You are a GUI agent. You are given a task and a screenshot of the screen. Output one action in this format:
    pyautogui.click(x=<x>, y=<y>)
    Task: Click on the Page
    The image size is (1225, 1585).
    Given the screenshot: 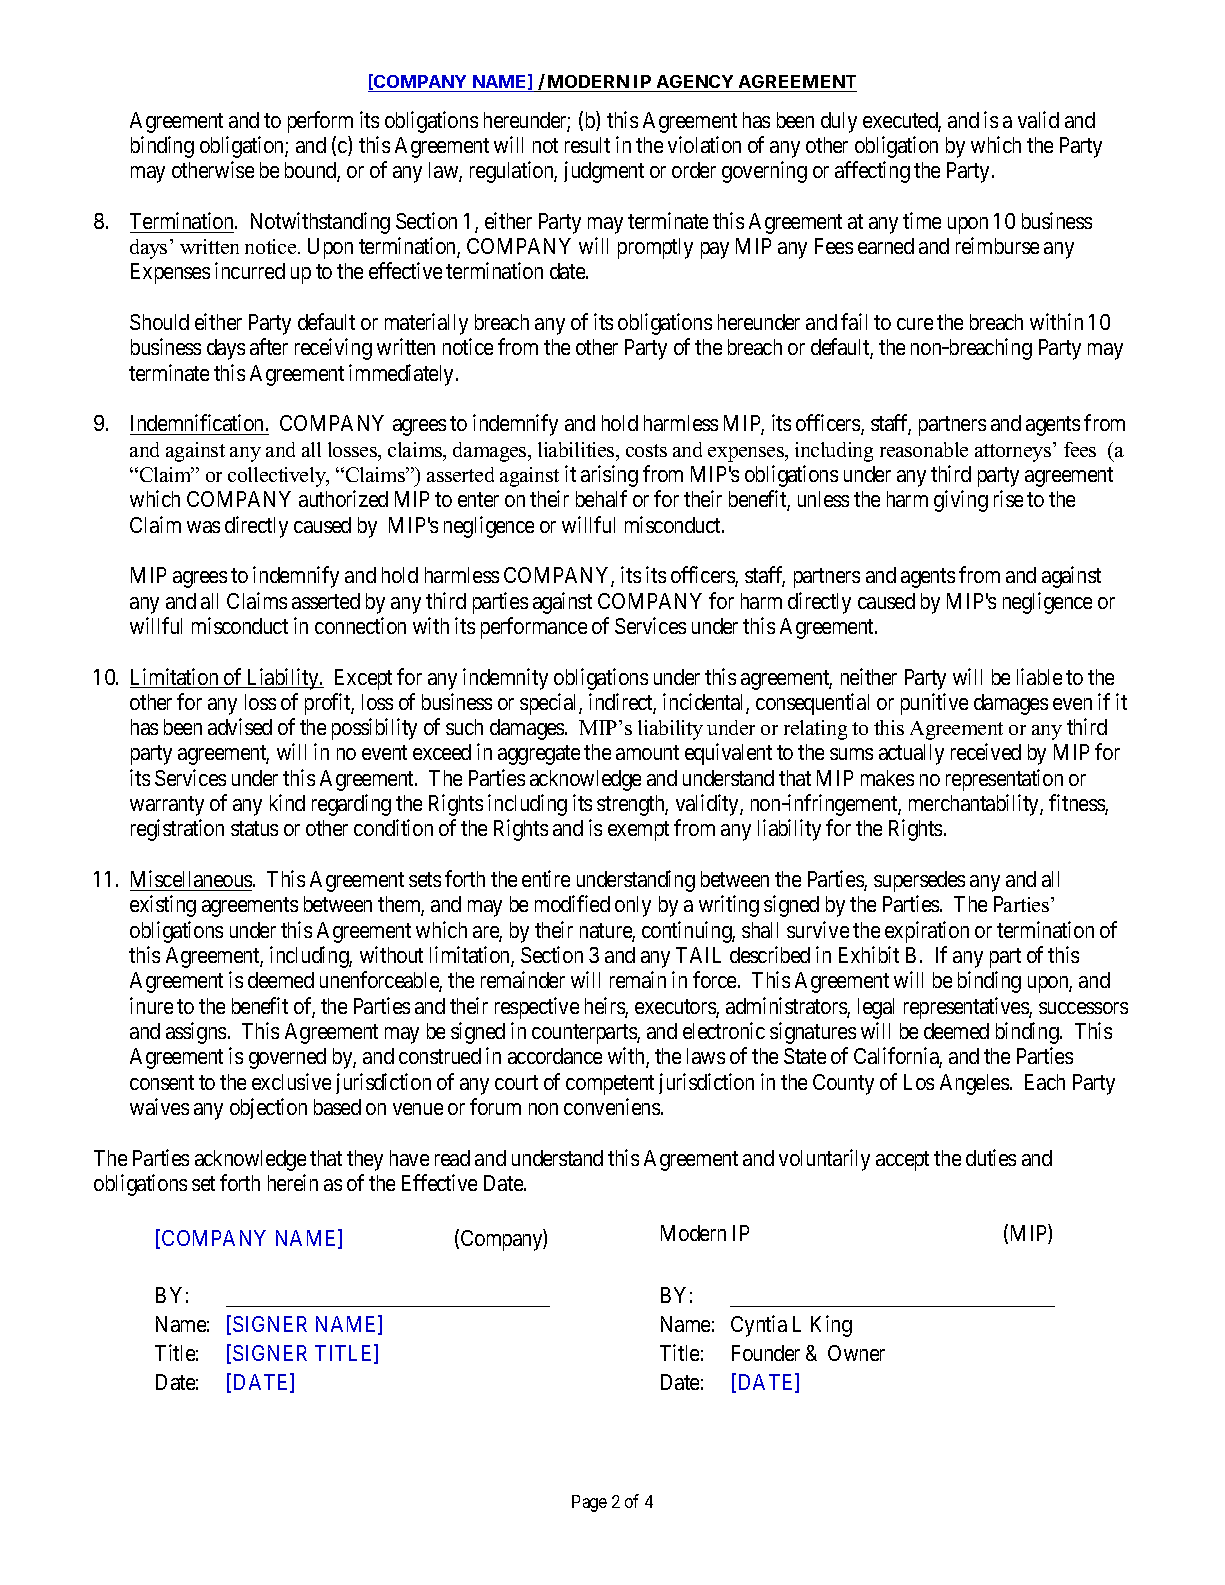 What is the action you would take?
    pyautogui.click(x=589, y=1503)
